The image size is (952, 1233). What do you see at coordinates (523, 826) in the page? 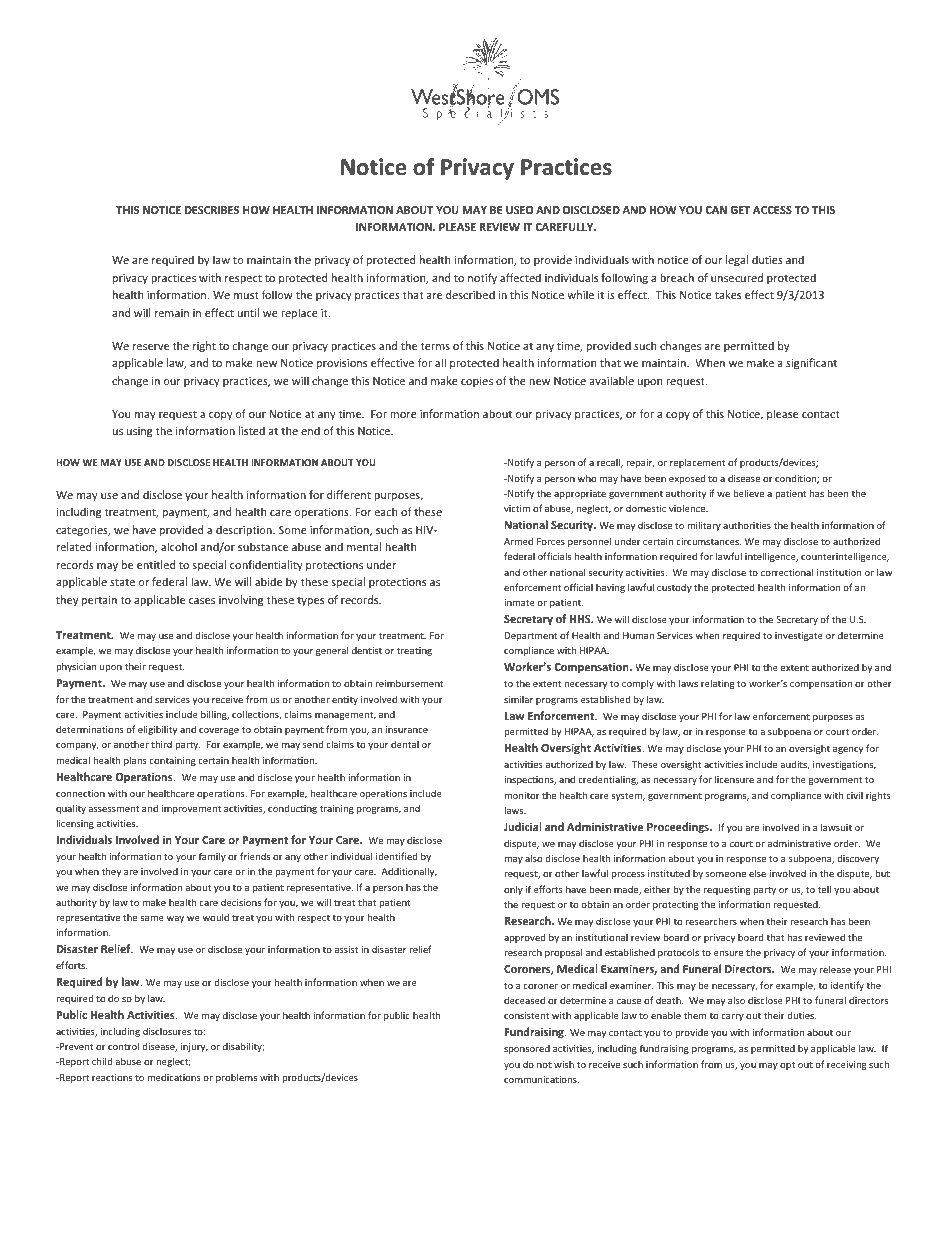
I see `Judicial` at bounding box center [523, 826].
